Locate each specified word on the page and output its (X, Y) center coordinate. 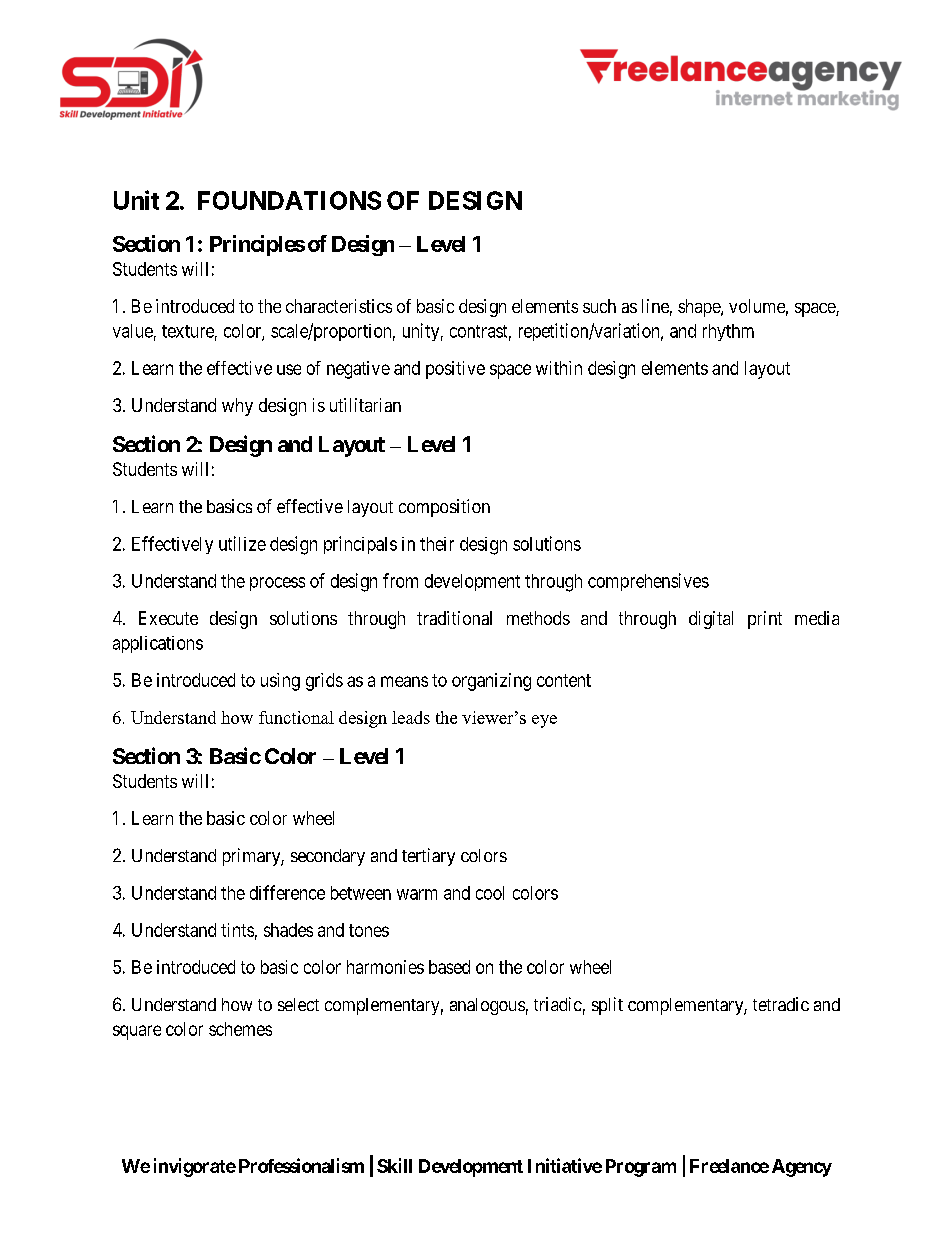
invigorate (195, 1167)
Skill (394, 1165)
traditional (454, 618)
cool (490, 893)
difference (287, 892)
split (607, 1006)
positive (455, 370)
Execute (168, 618)
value (133, 331)
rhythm (728, 332)
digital (711, 620)
